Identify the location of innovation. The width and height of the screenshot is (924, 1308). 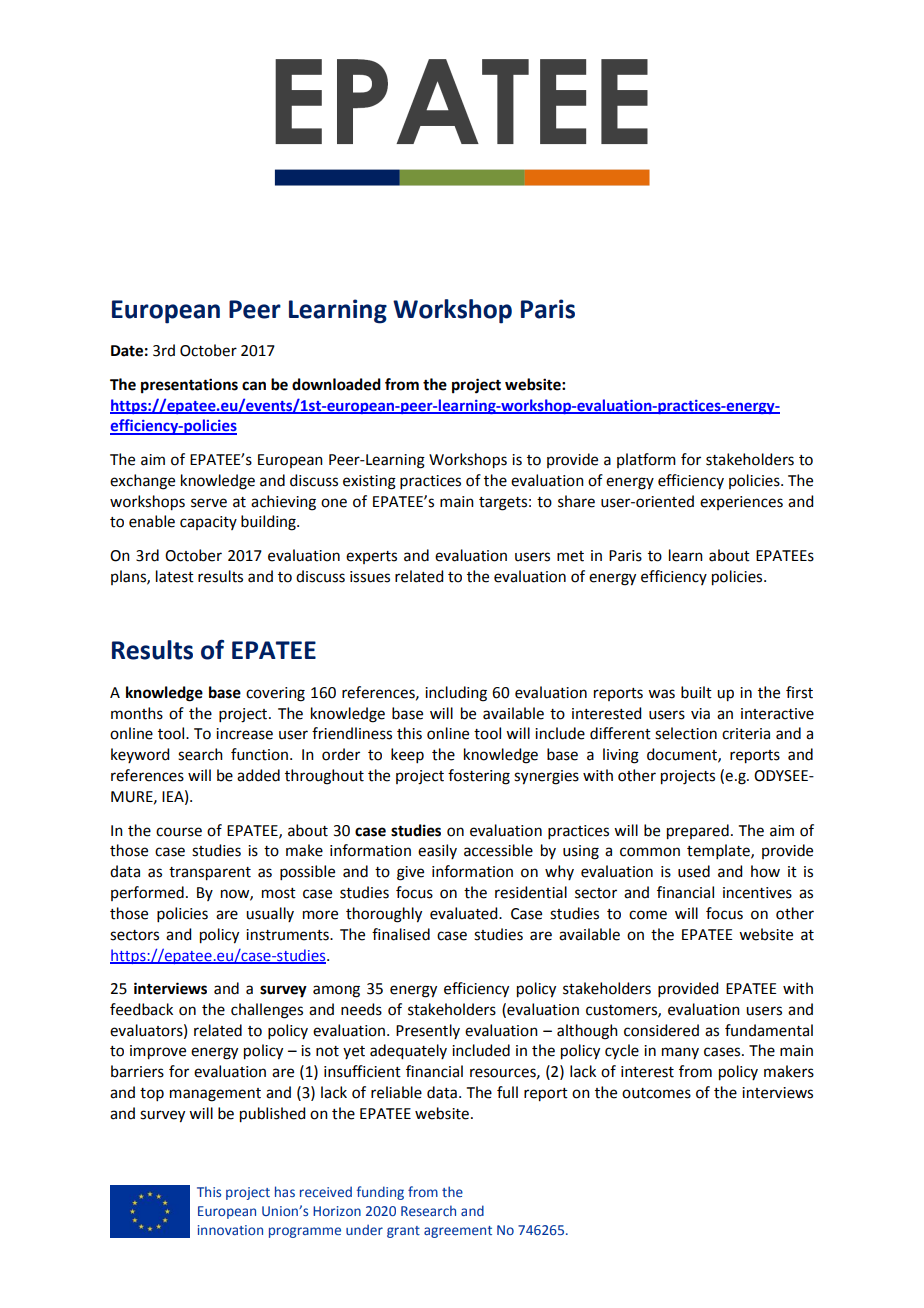
(230, 1230).
